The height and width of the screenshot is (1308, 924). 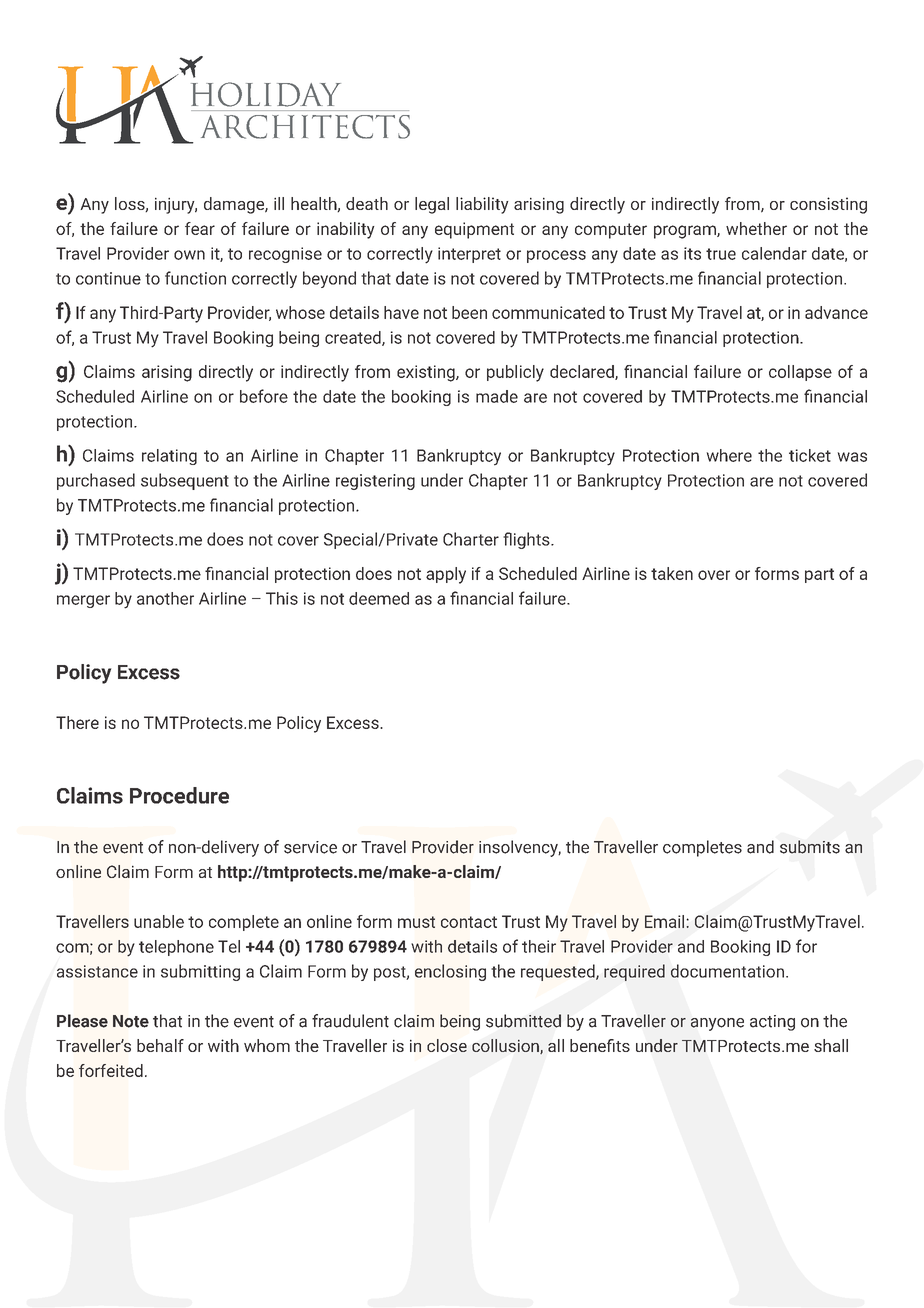 I want to click on behalf, so click(x=160, y=1045).
